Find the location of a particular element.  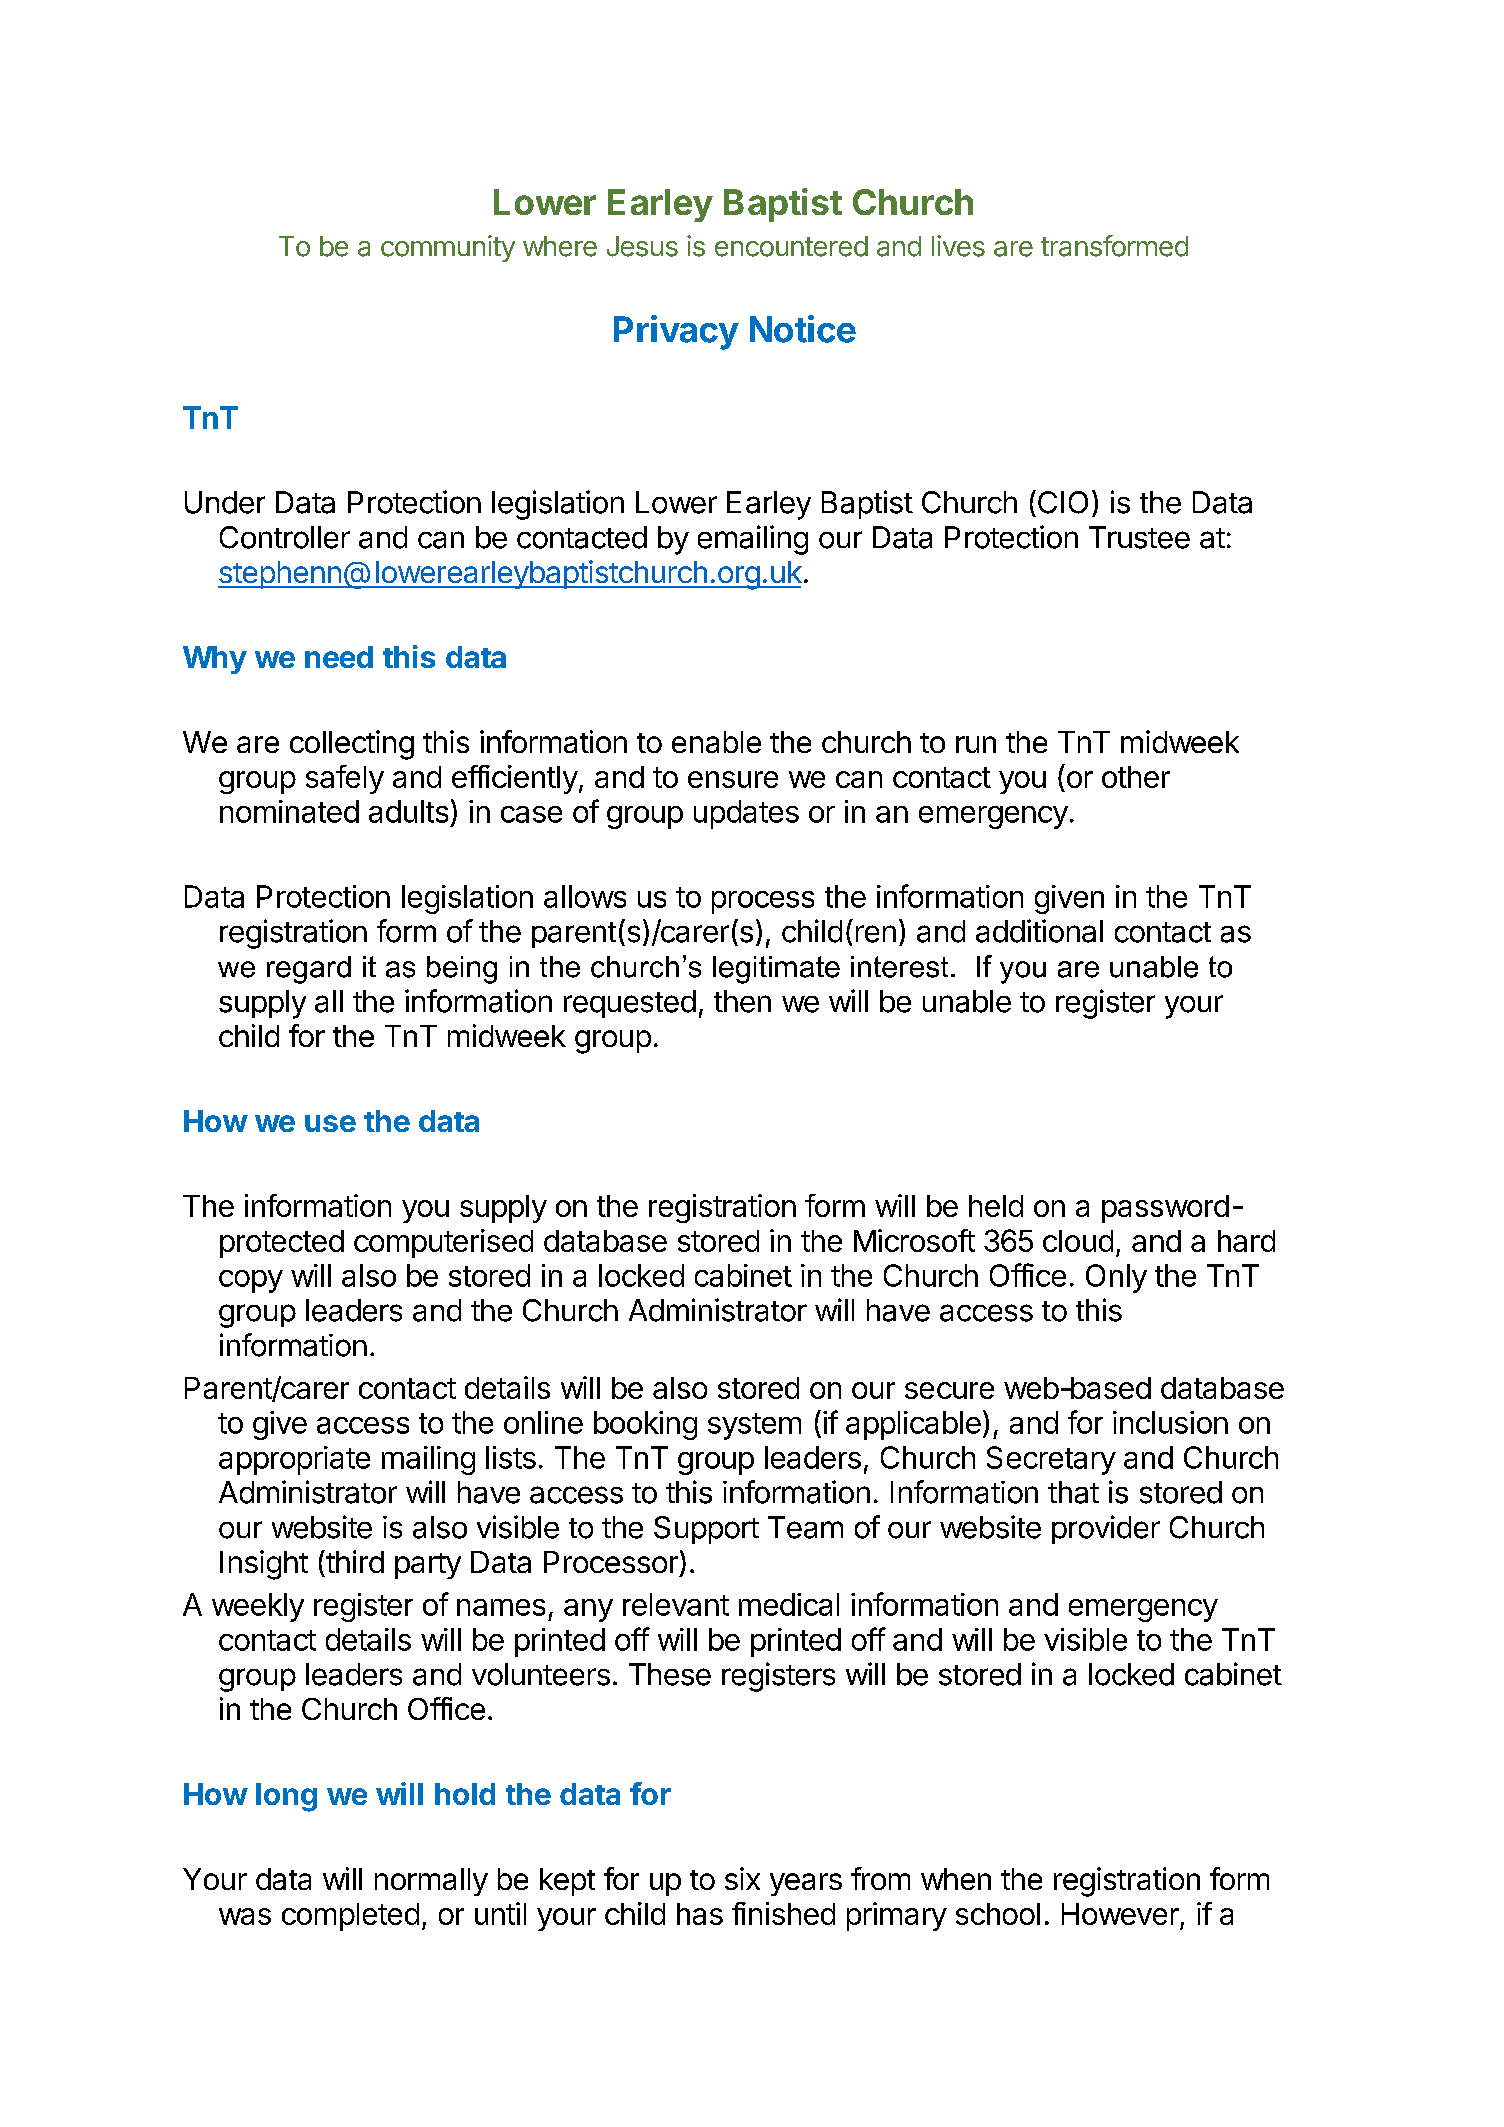

completed is located at coordinates (350, 1917).
